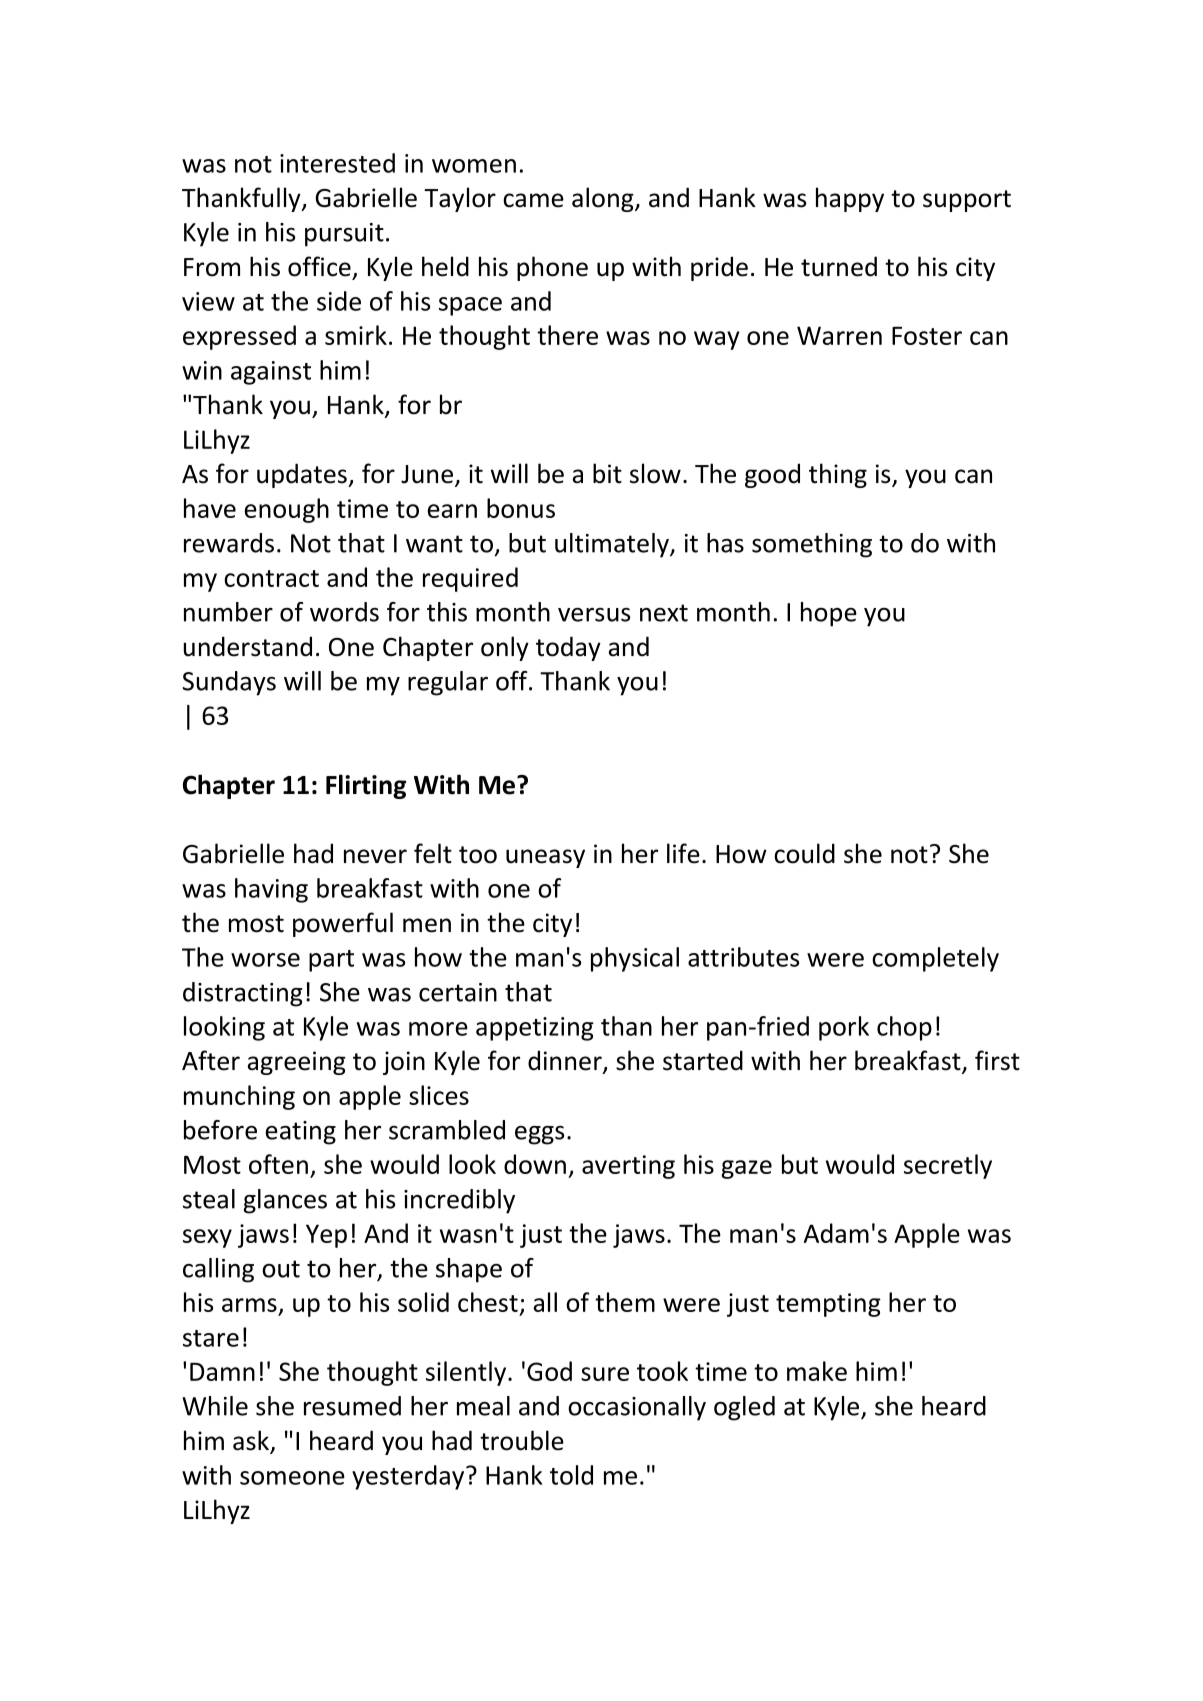 This page has width=1203, height=1701. I want to click on could, so click(804, 853).
